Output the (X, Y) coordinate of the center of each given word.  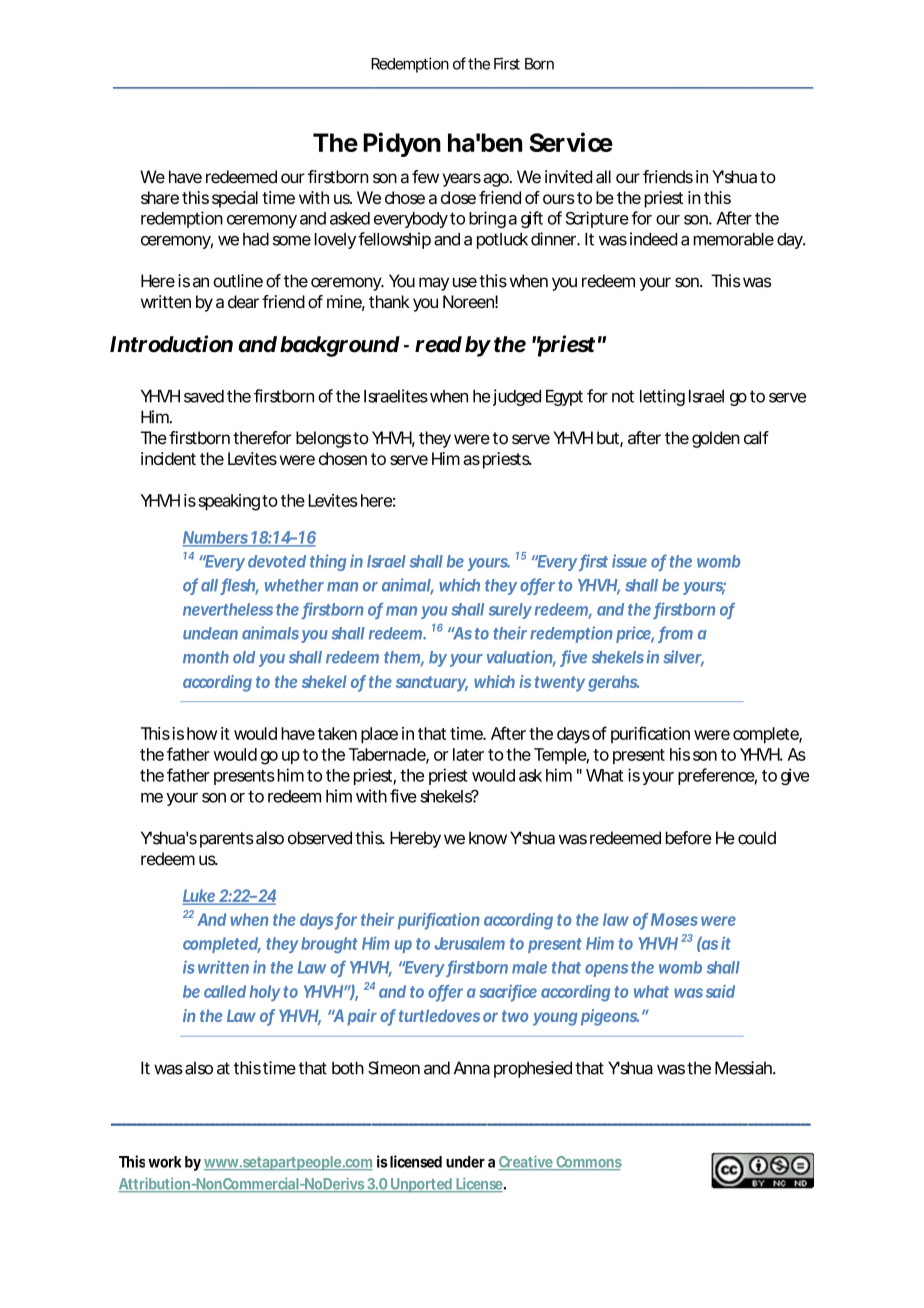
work (164, 1162)
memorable (734, 239)
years (462, 180)
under (465, 1162)
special (235, 199)
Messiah (744, 1068)
